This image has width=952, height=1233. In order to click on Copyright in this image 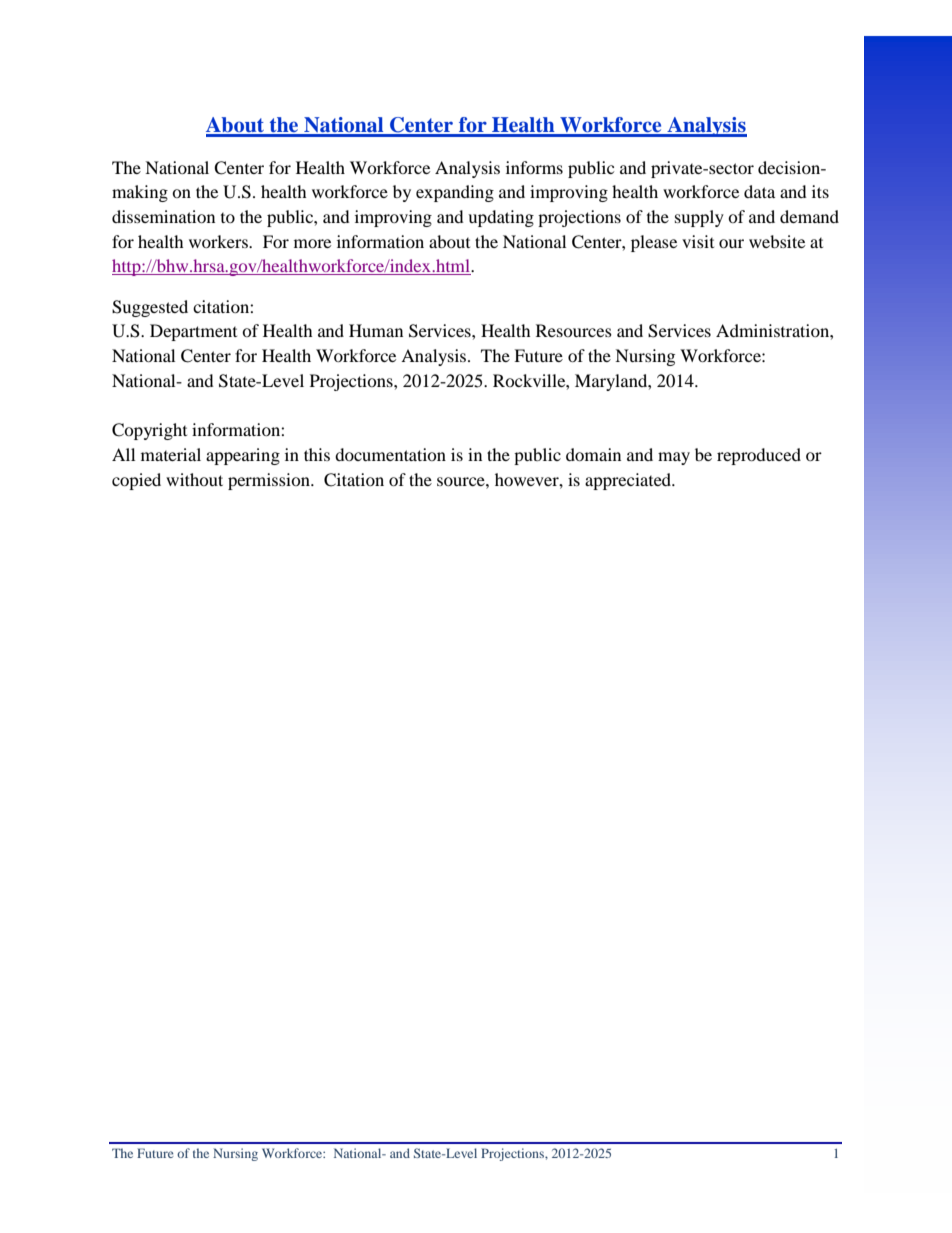, I will do `click(149, 431)`.
